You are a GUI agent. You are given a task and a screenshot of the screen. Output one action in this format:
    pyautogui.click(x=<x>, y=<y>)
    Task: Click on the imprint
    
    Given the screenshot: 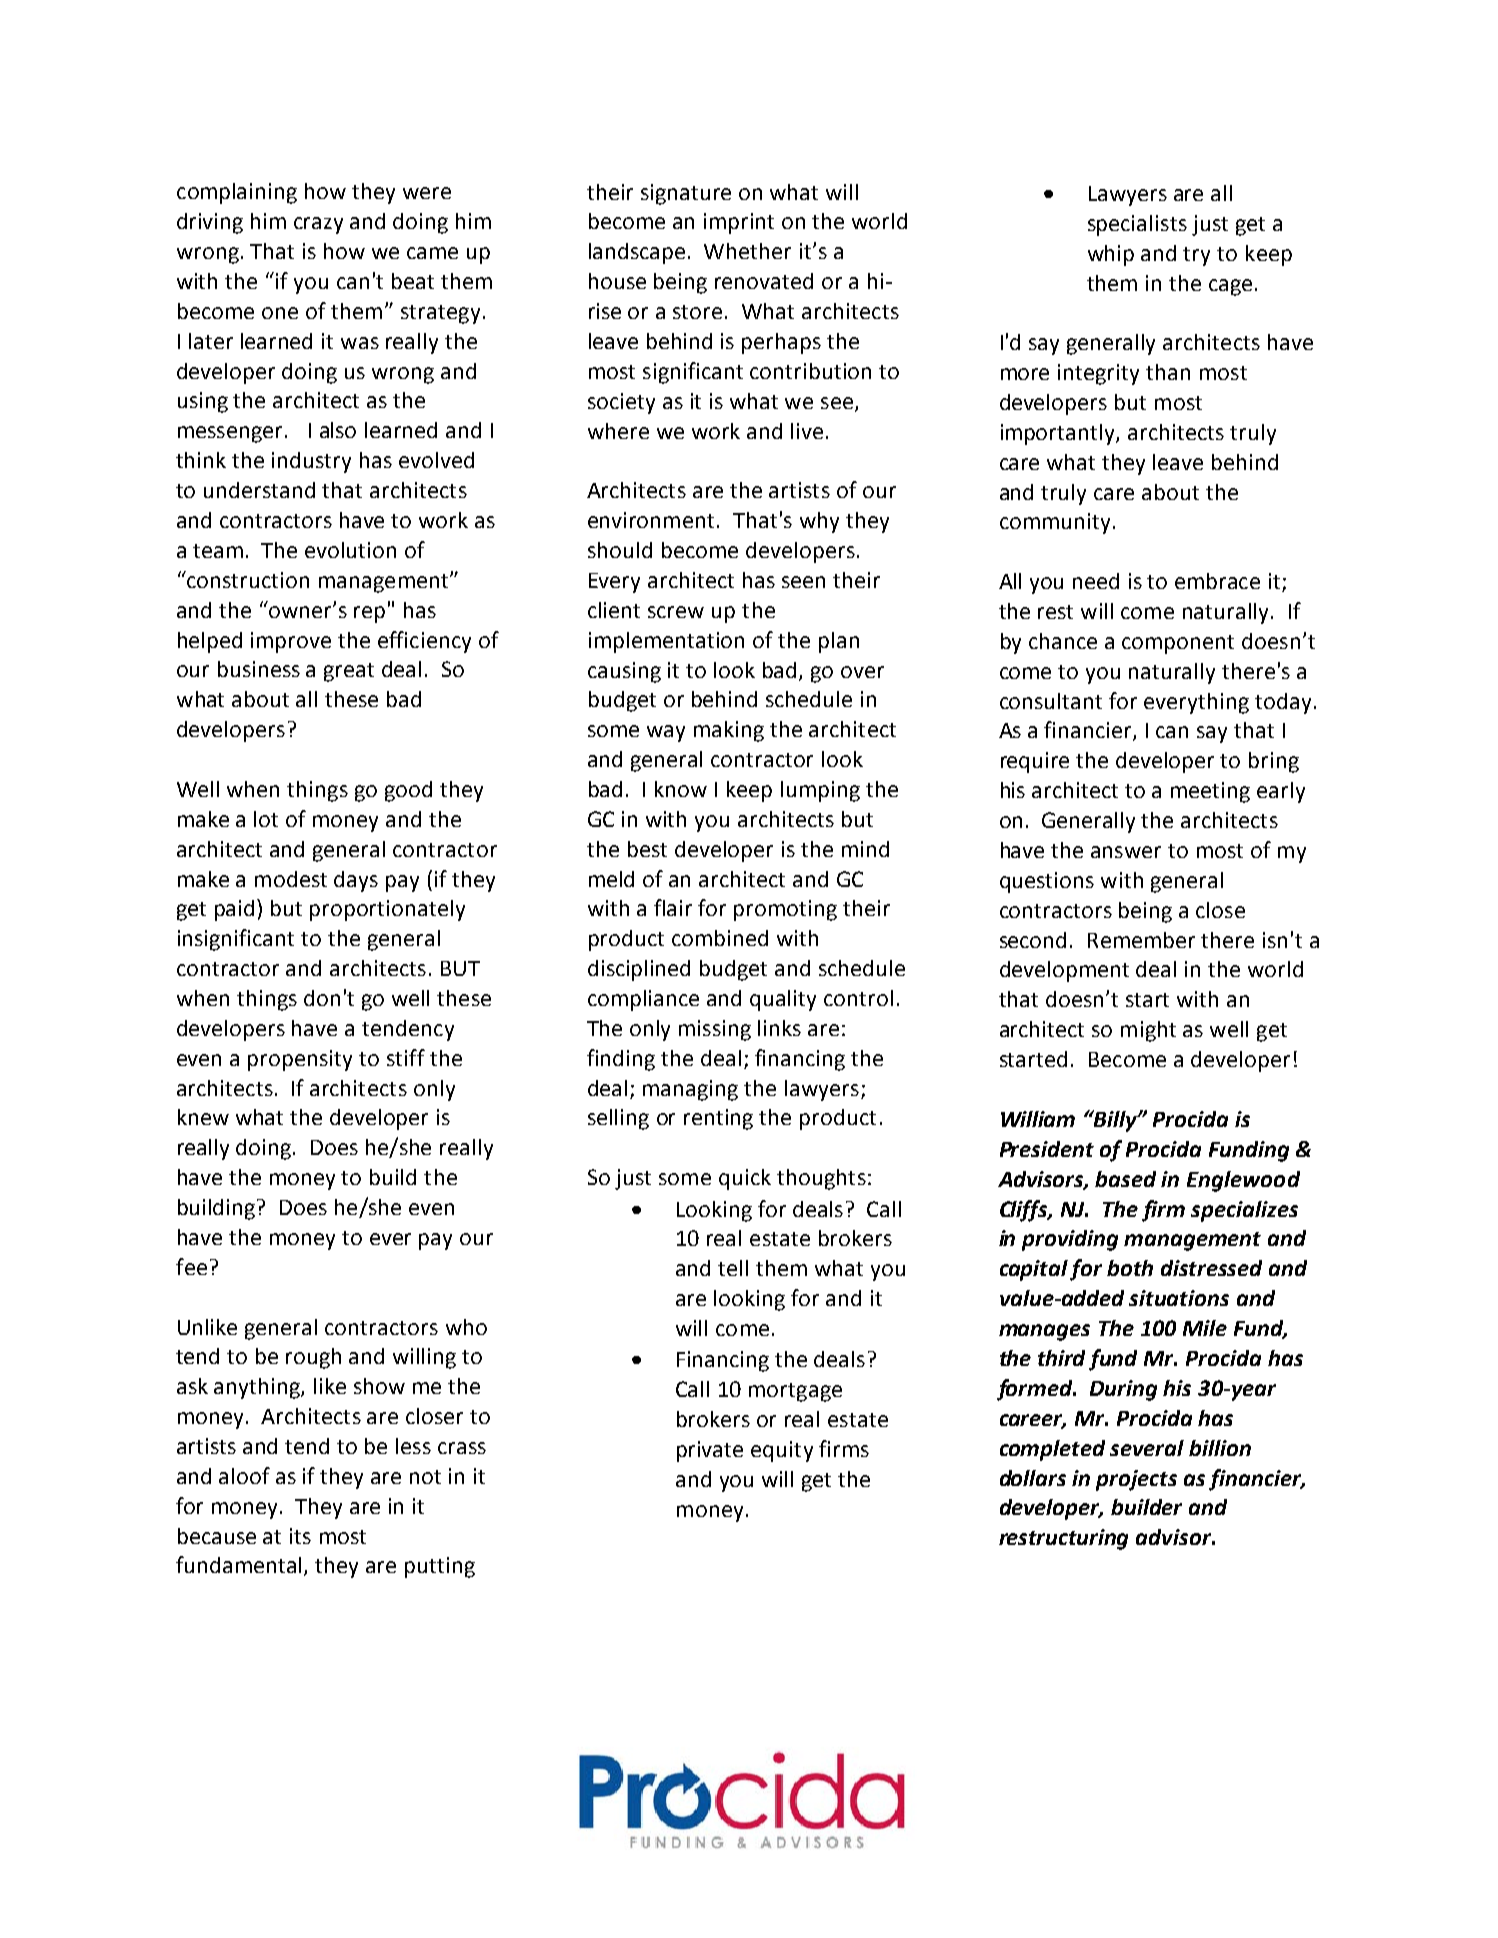 What is the action you would take?
    pyautogui.click(x=739, y=223)
